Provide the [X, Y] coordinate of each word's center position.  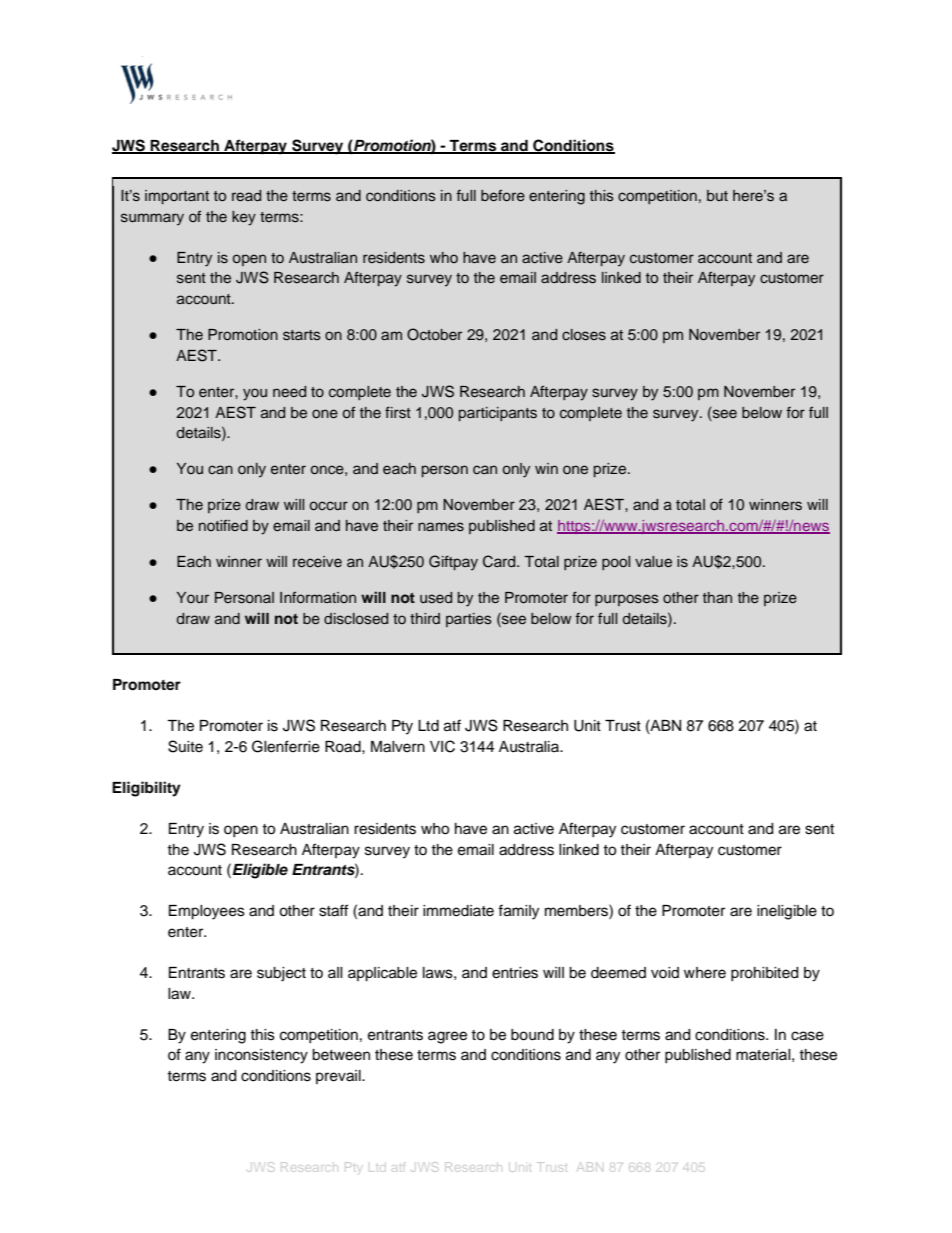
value [653, 561]
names [441, 527]
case [807, 1036]
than [717, 597]
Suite [185, 746]
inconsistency [261, 1056]
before [503, 195]
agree [447, 1037]
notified [223, 525]
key [244, 218]
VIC [442, 746]
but [717, 195]
